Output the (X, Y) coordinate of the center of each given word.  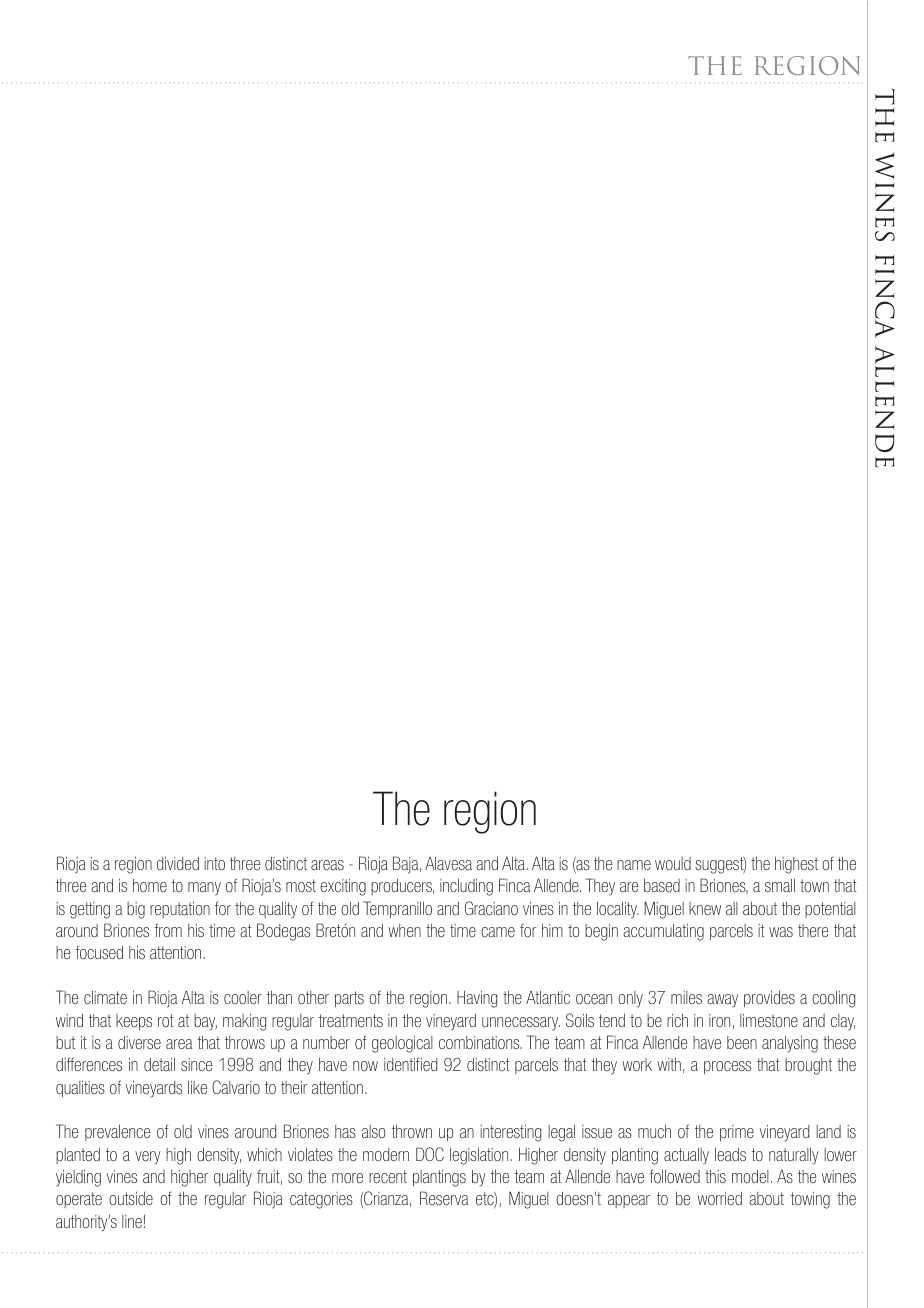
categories (321, 1200)
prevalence (118, 1132)
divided (178, 863)
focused (99, 952)
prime (737, 1133)
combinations (480, 1042)
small (780, 885)
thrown (412, 1131)
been (742, 1042)
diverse (139, 1042)
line (132, 1221)
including (466, 887)
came (498, 932)
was (781, 932)
